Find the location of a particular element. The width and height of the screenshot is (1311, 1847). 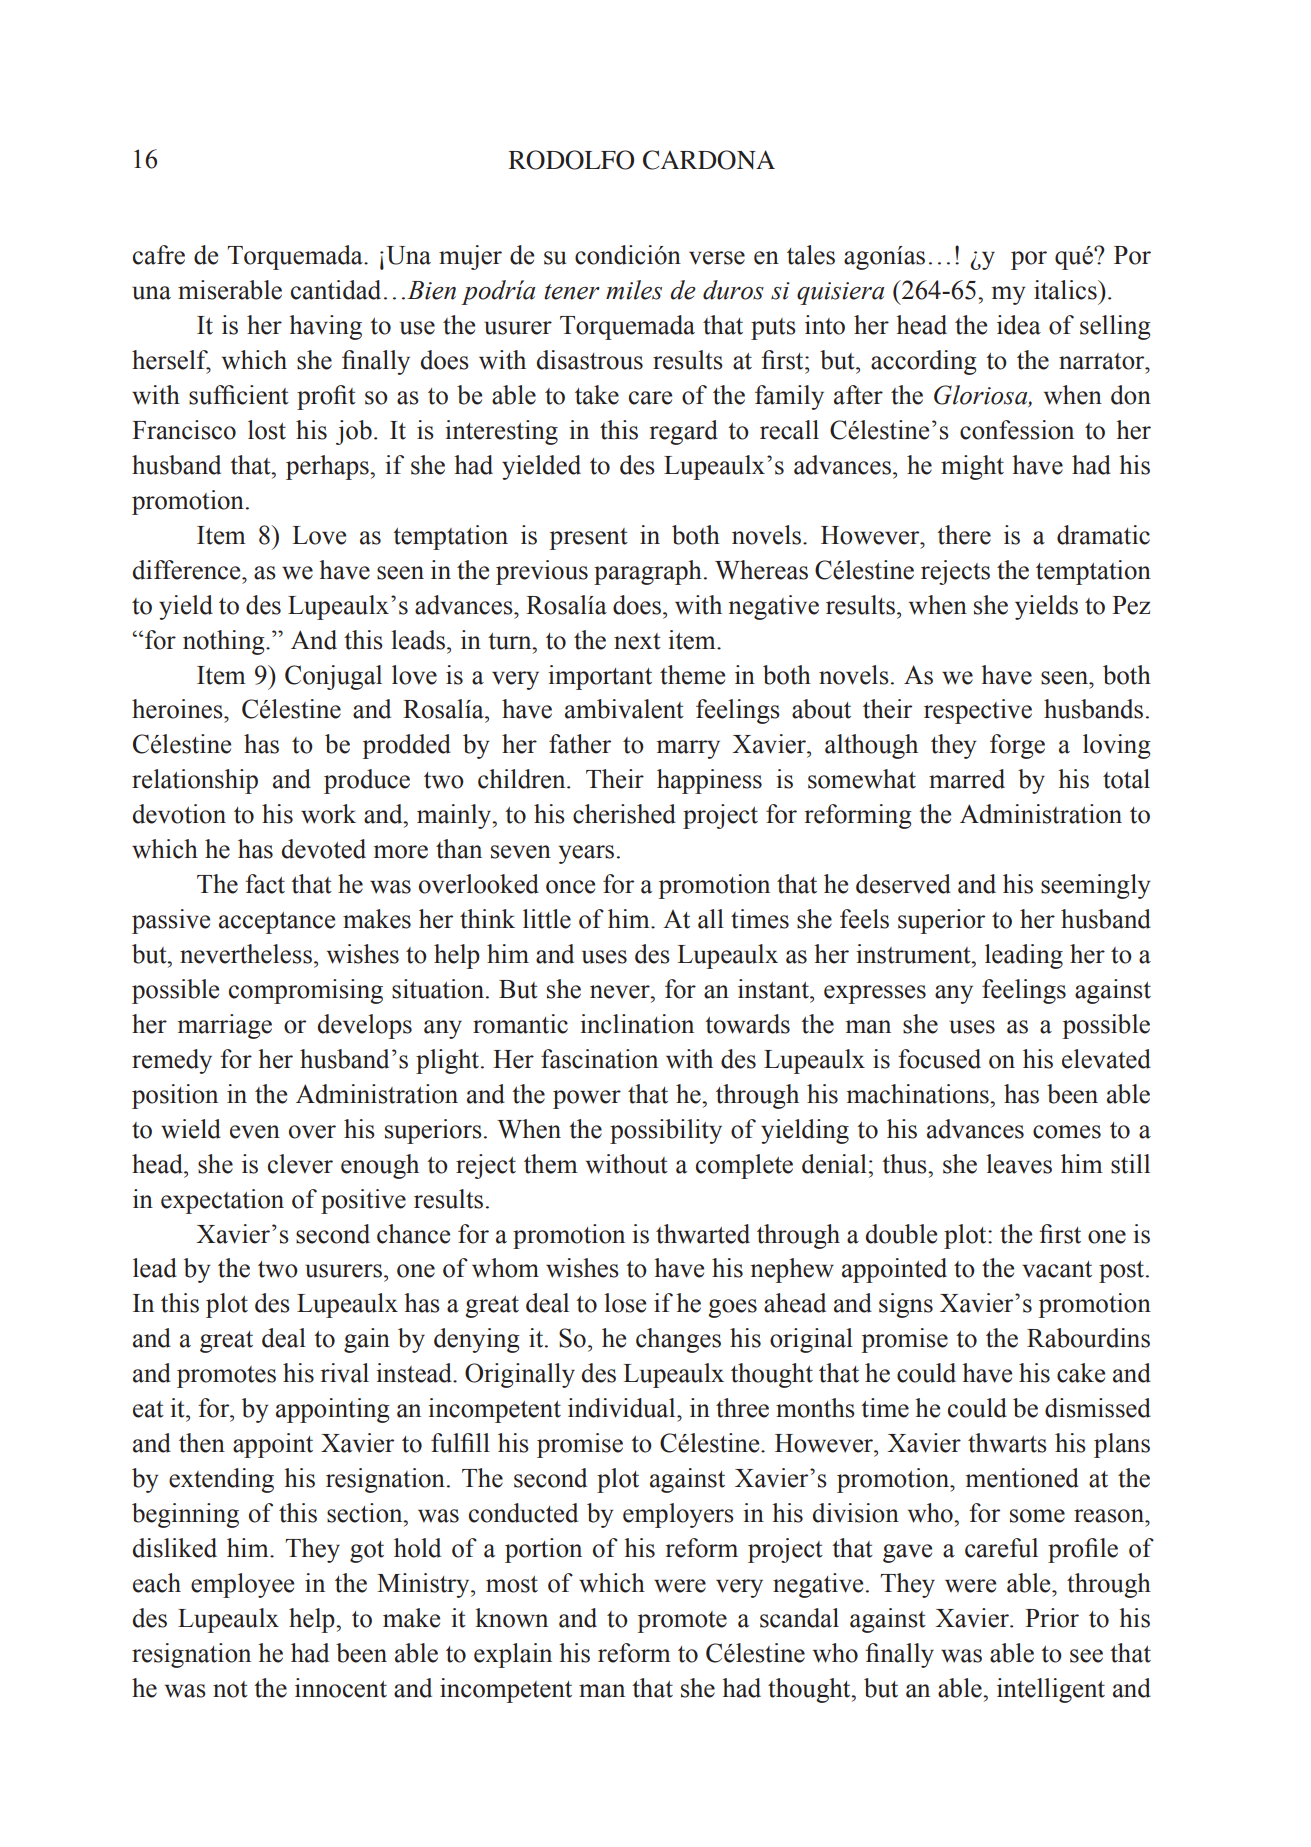

seemingly is located at coordinates (1096, 886).
